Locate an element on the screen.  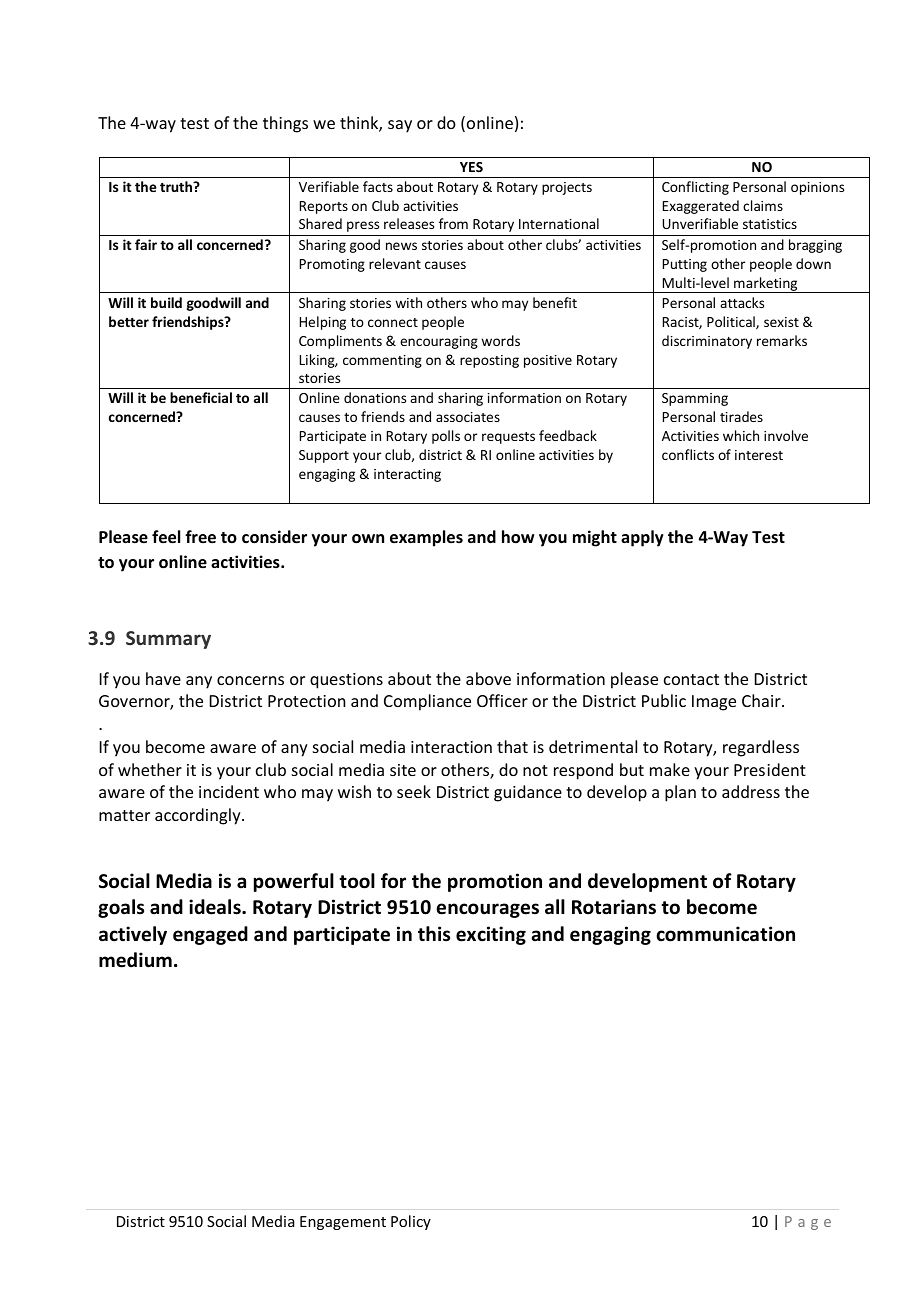
examples is located at coordinates (426, 538).
